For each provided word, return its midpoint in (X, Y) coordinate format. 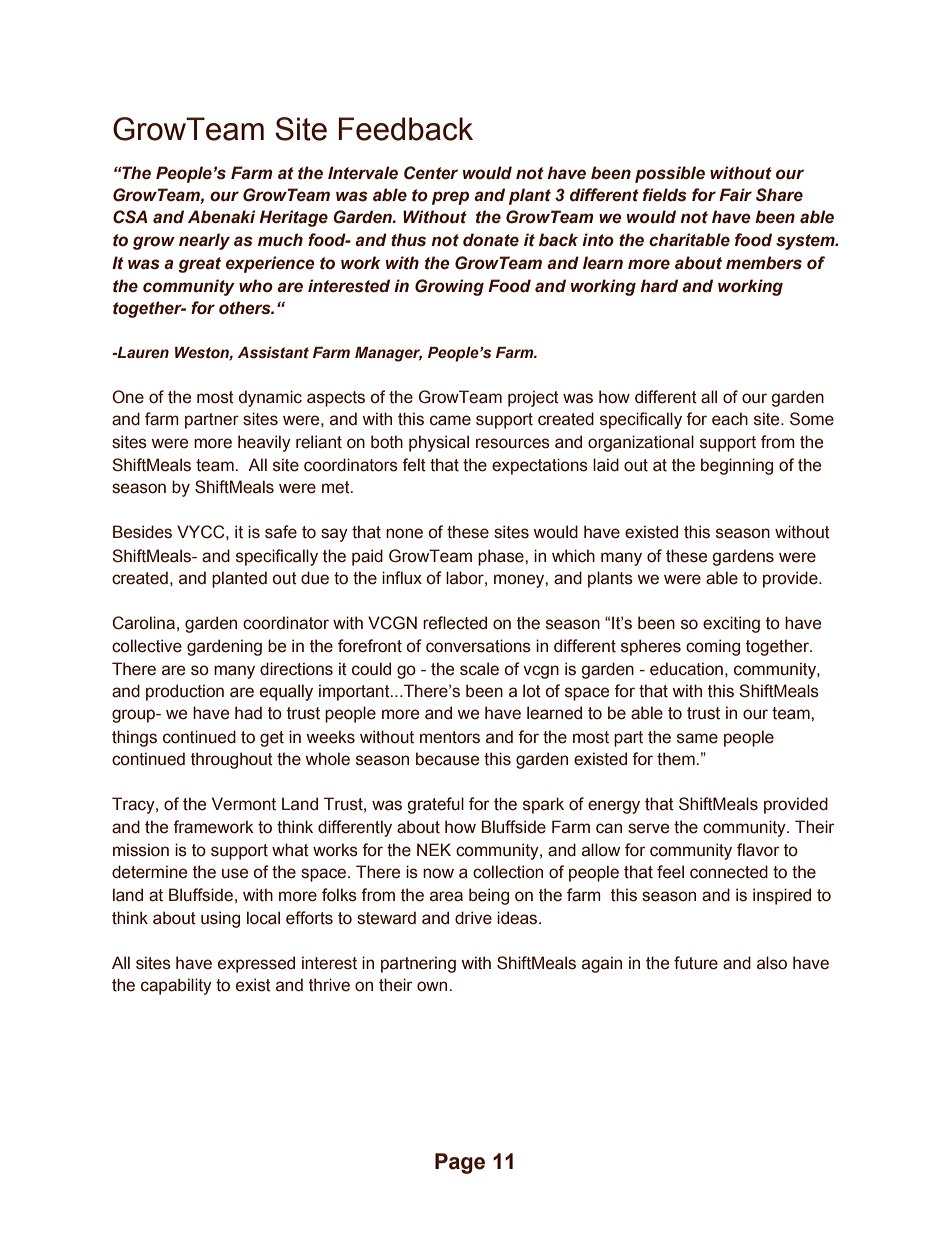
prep (450, 198)
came (450, 420)
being (489, 896)
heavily (264, 443)
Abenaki (222, 217)
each (730, 419)
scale (479, 669)
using (220, 919)
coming (713, 647)
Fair (735, 195)
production (185, 692)
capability (176, 986)
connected (729, 872)
